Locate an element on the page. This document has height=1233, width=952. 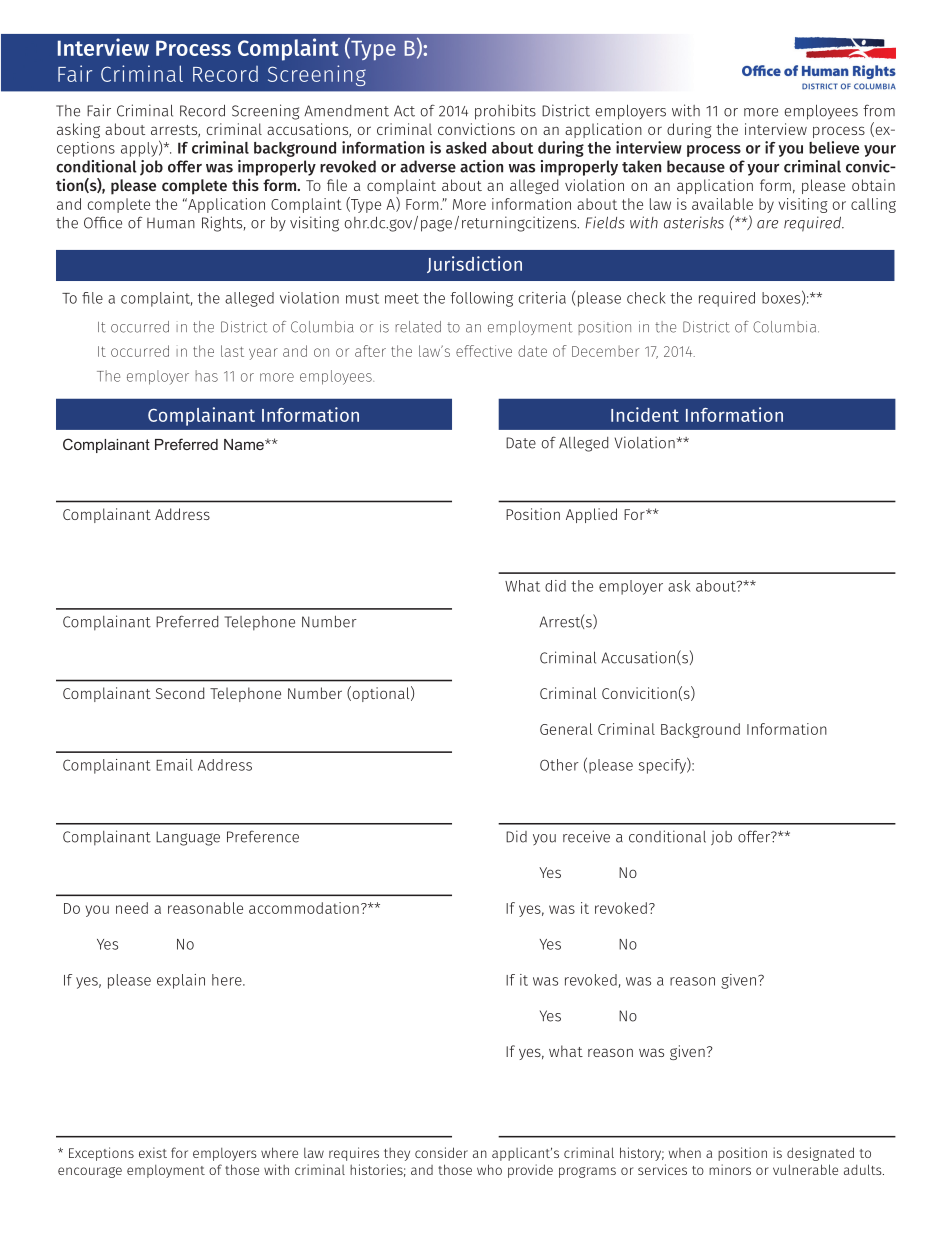
General is located at coordinates (566, 729).
